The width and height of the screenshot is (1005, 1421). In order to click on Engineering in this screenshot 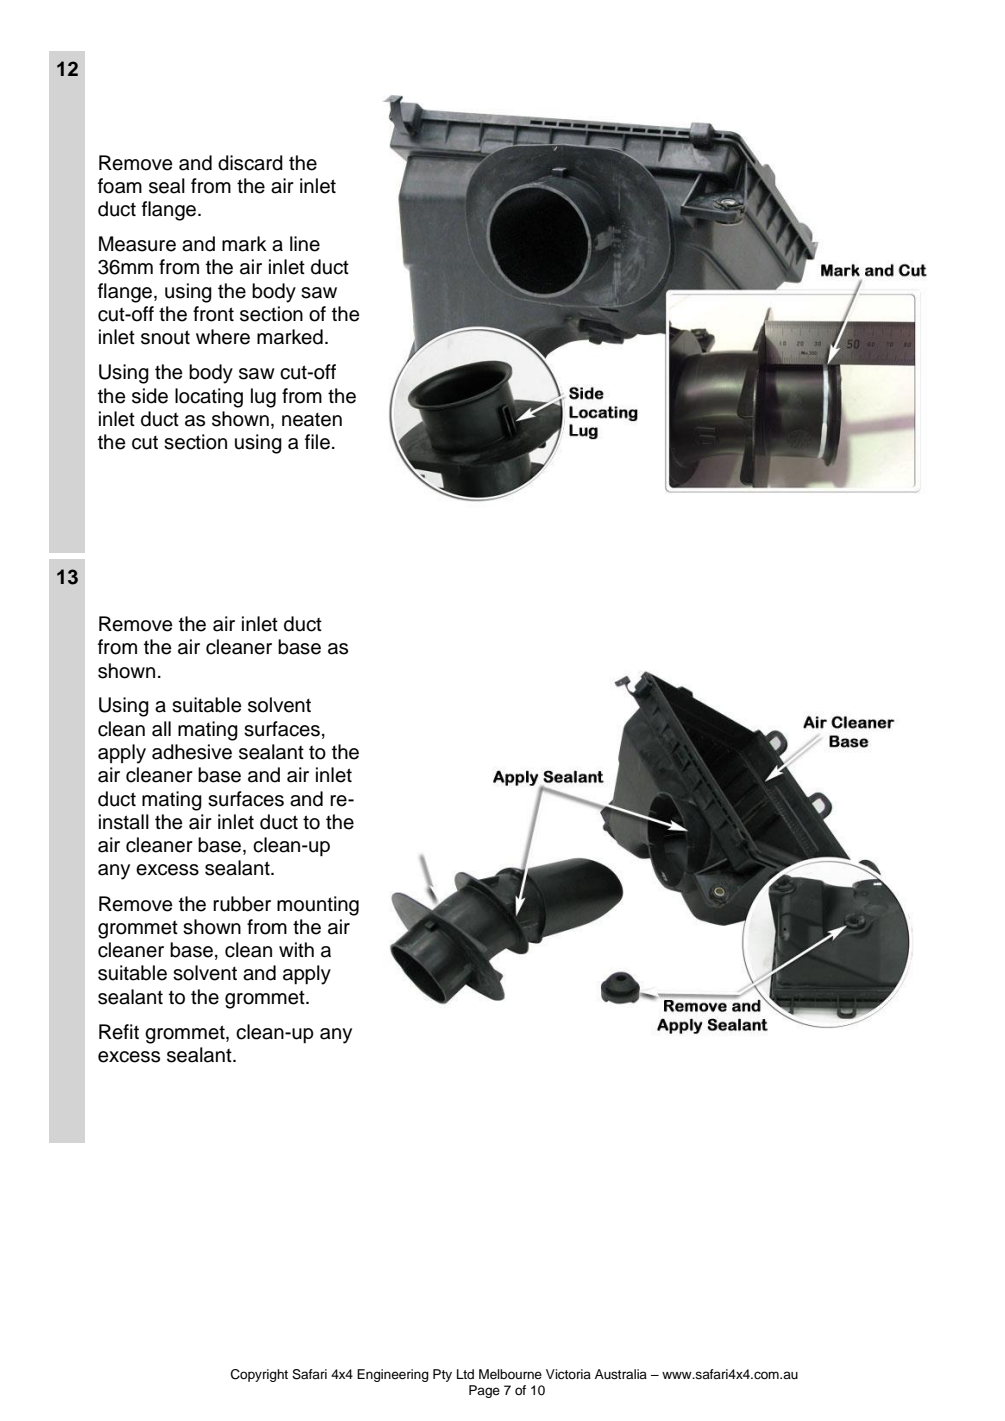, I will do `click(393, 1375)`.
